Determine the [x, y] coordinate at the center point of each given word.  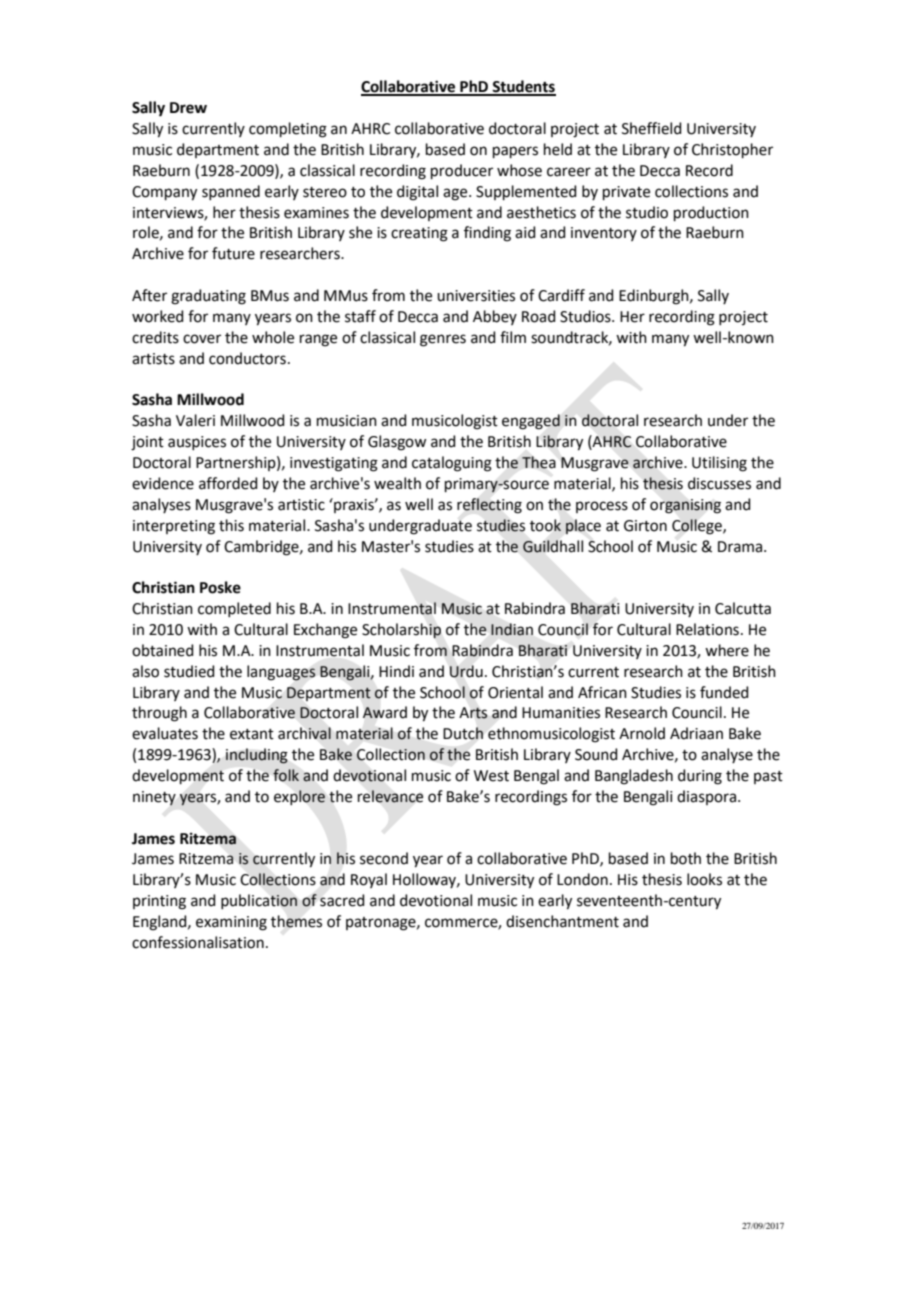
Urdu [466, 671]
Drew [188, 108]
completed [234, 609]
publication [259, 901]
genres [443, 340]
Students [523, 87]
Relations [707, 629]
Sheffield [652, 128]
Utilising [719, 464]
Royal [369, 880]
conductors [247, 358]
